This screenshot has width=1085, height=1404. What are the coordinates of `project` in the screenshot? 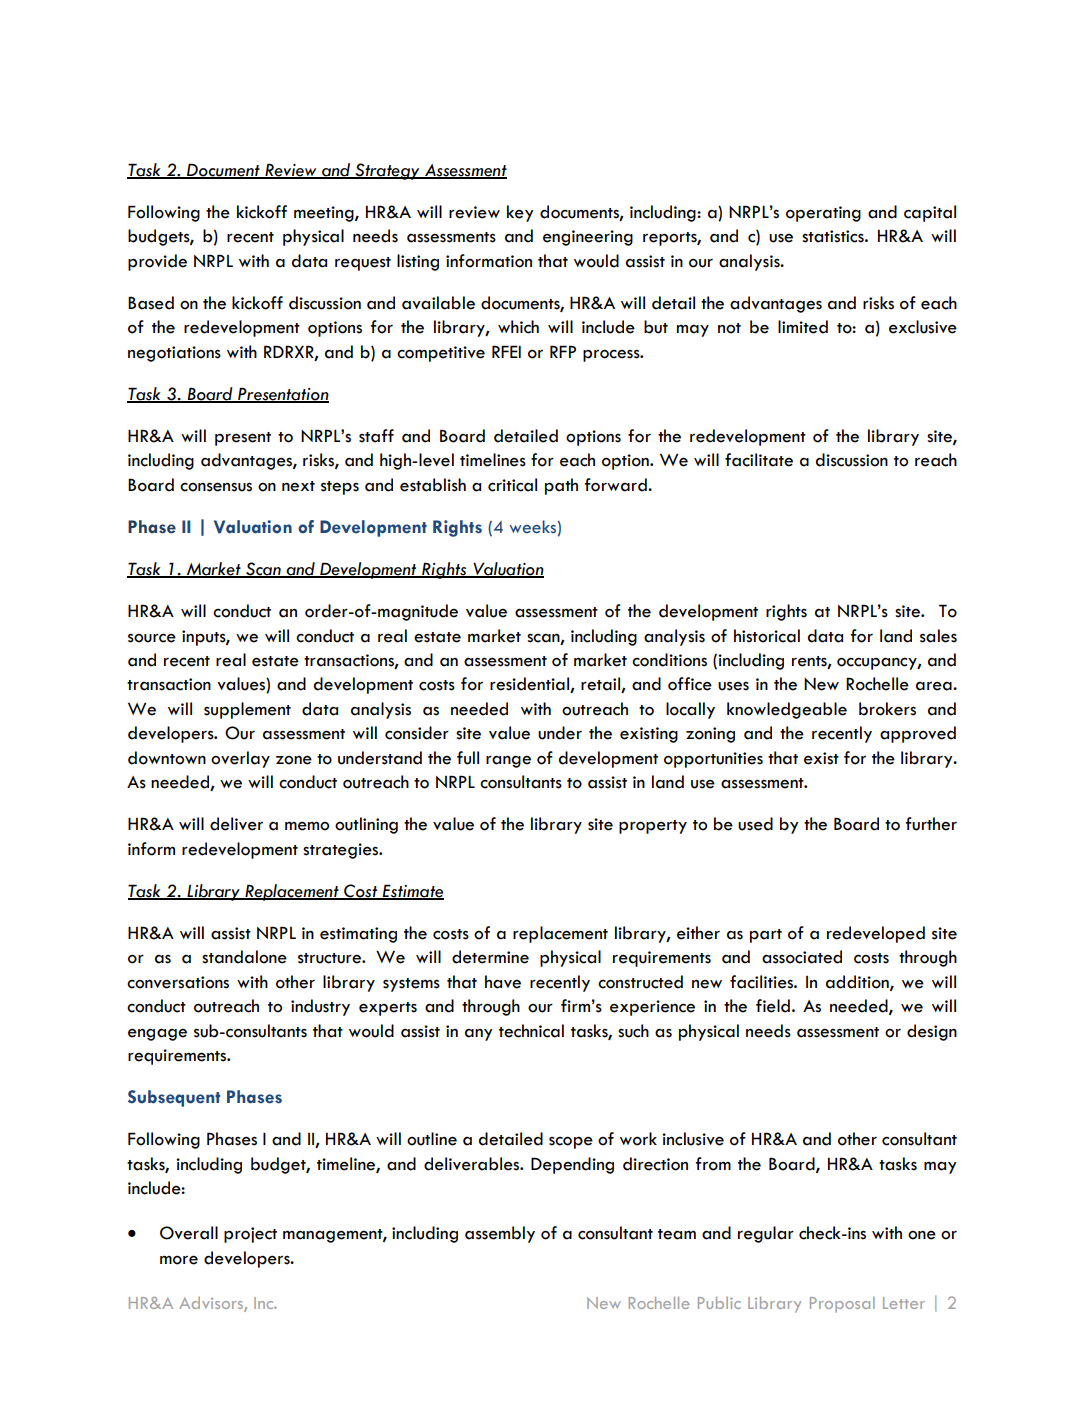 It's located at (250, 1235).
